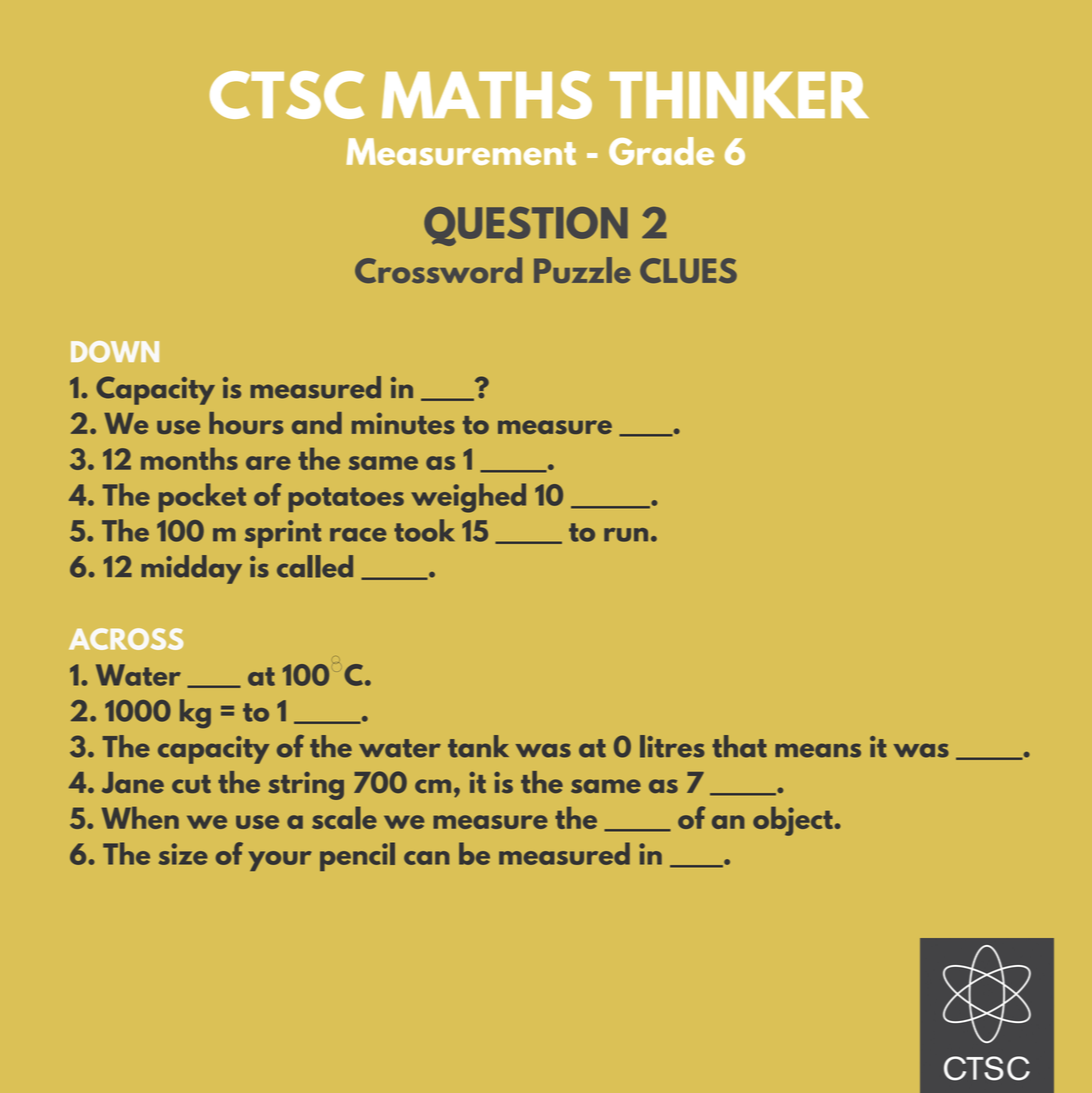  Describe the element at coordinates (688, 270) in the screenshot. I see `CLUES` at that location.
